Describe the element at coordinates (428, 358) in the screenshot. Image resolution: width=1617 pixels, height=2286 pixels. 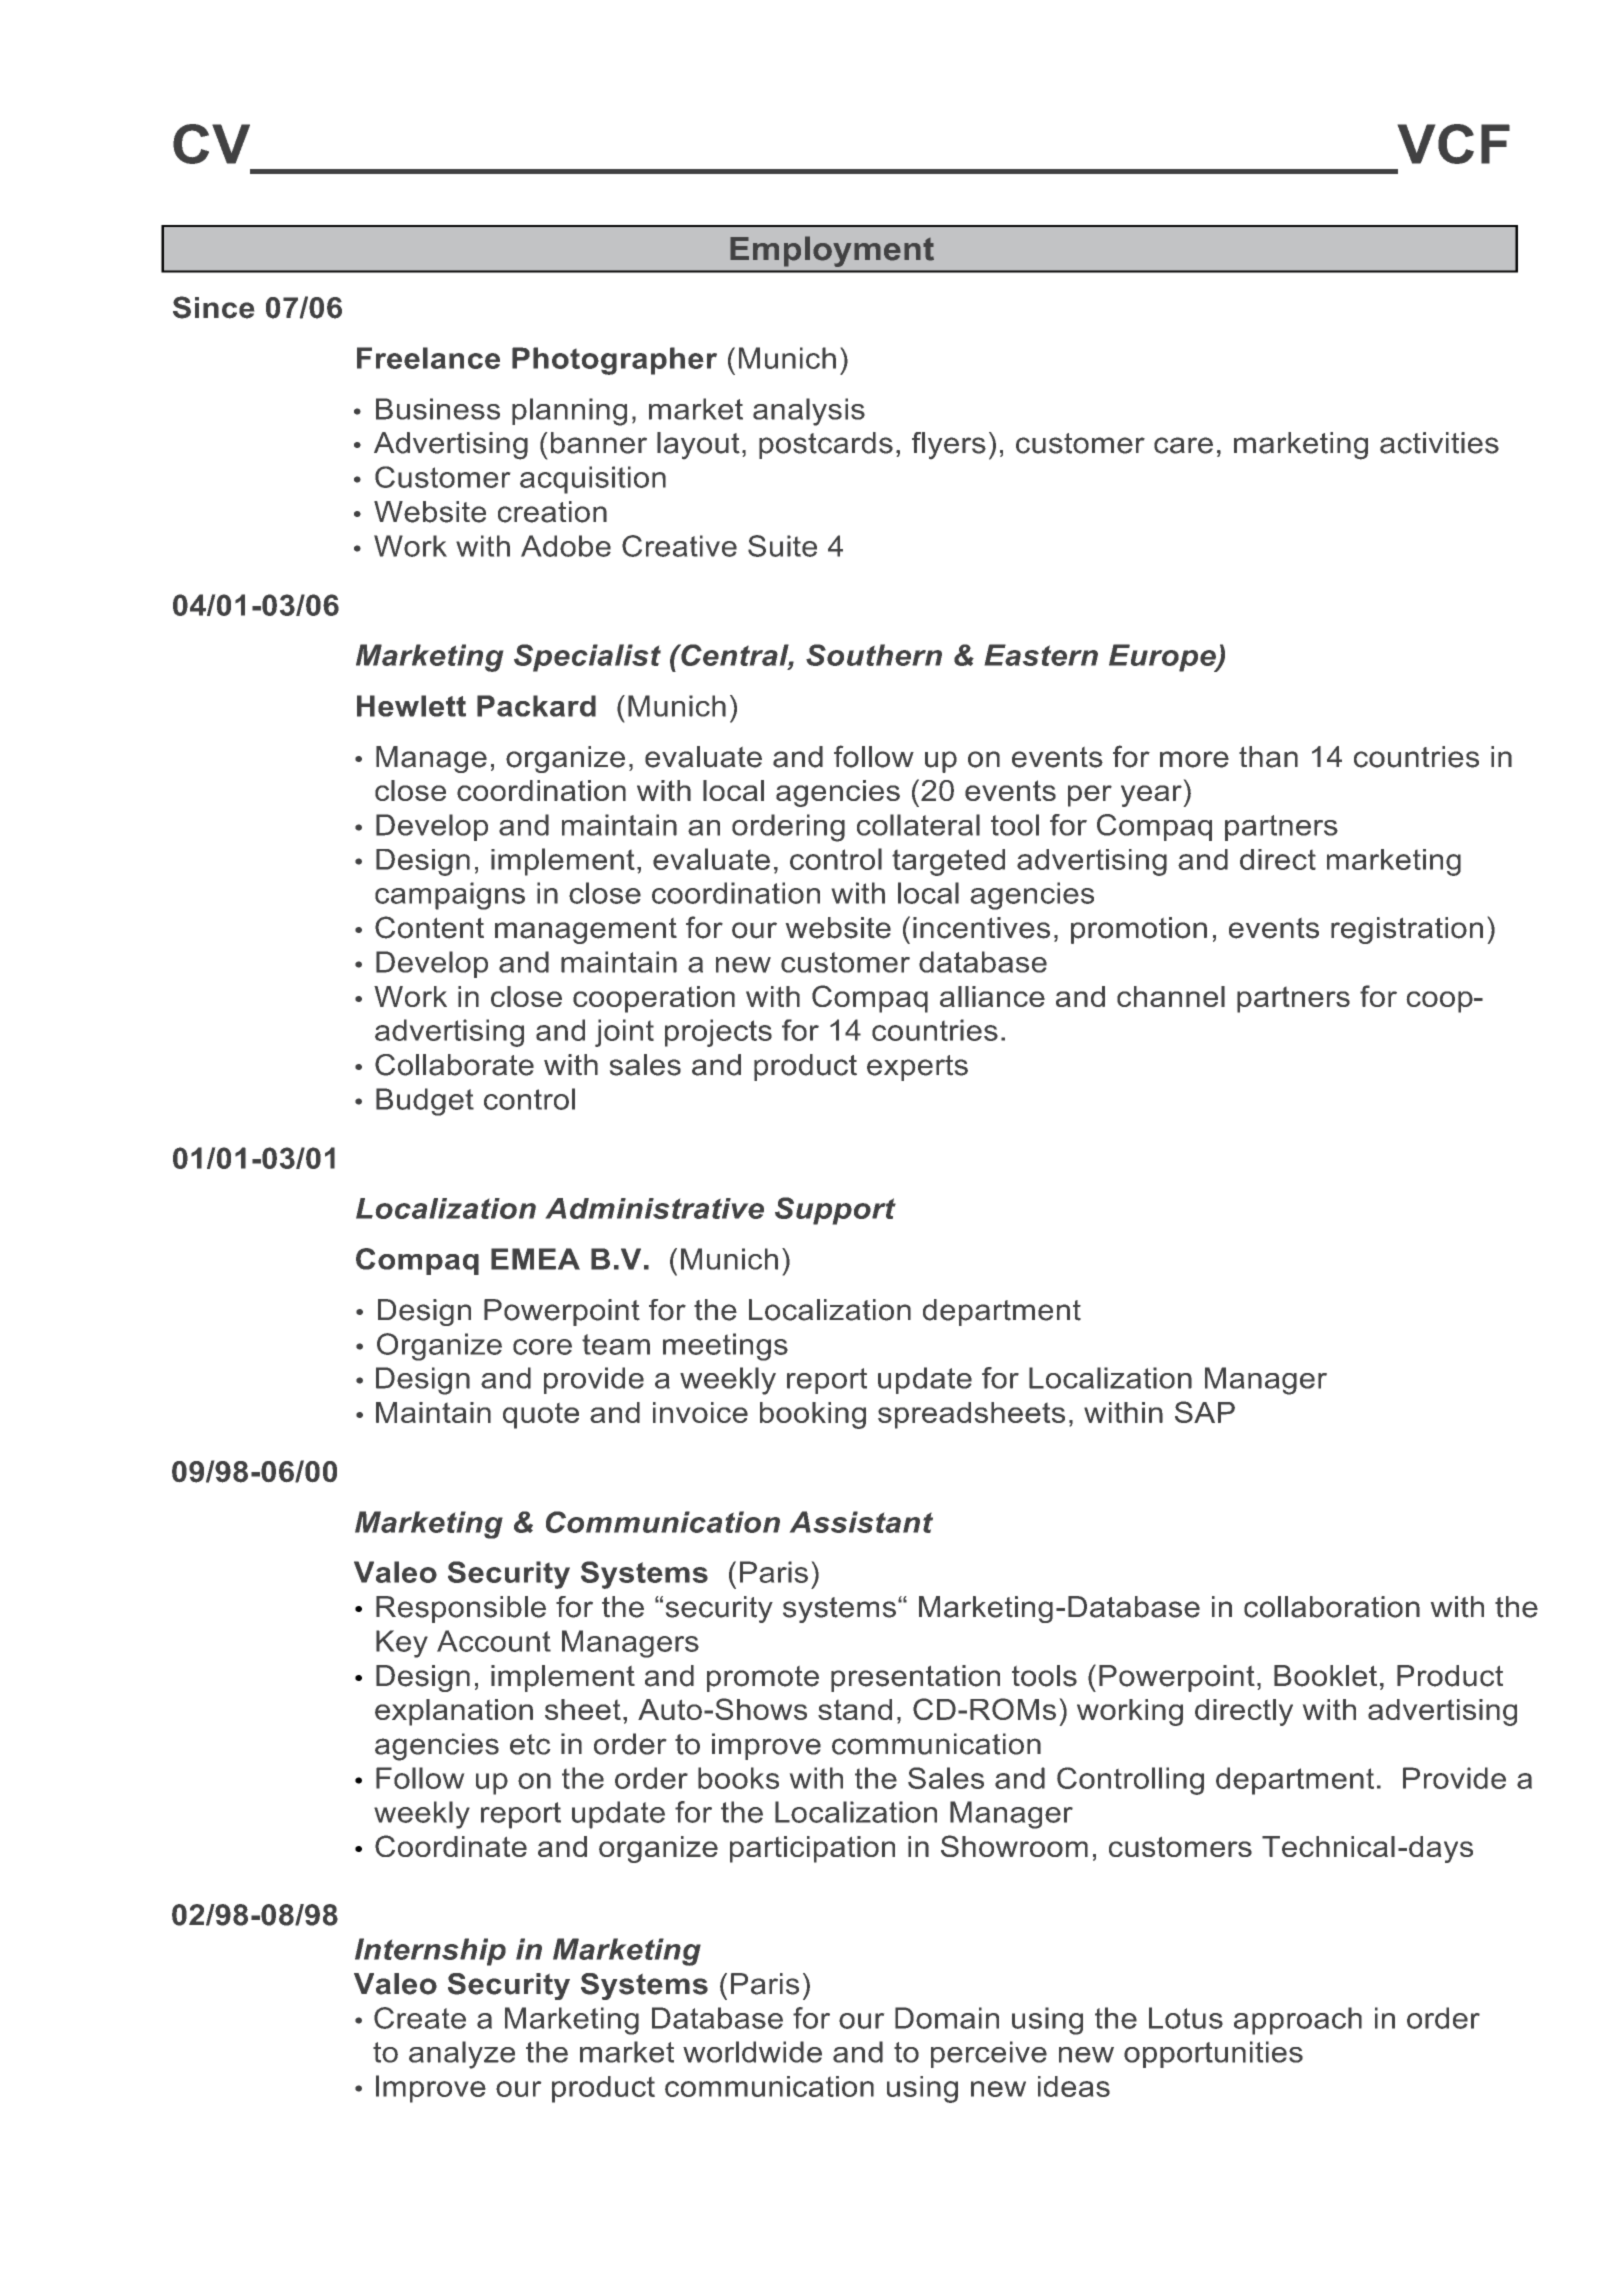
I see `Freelance` at that location.
